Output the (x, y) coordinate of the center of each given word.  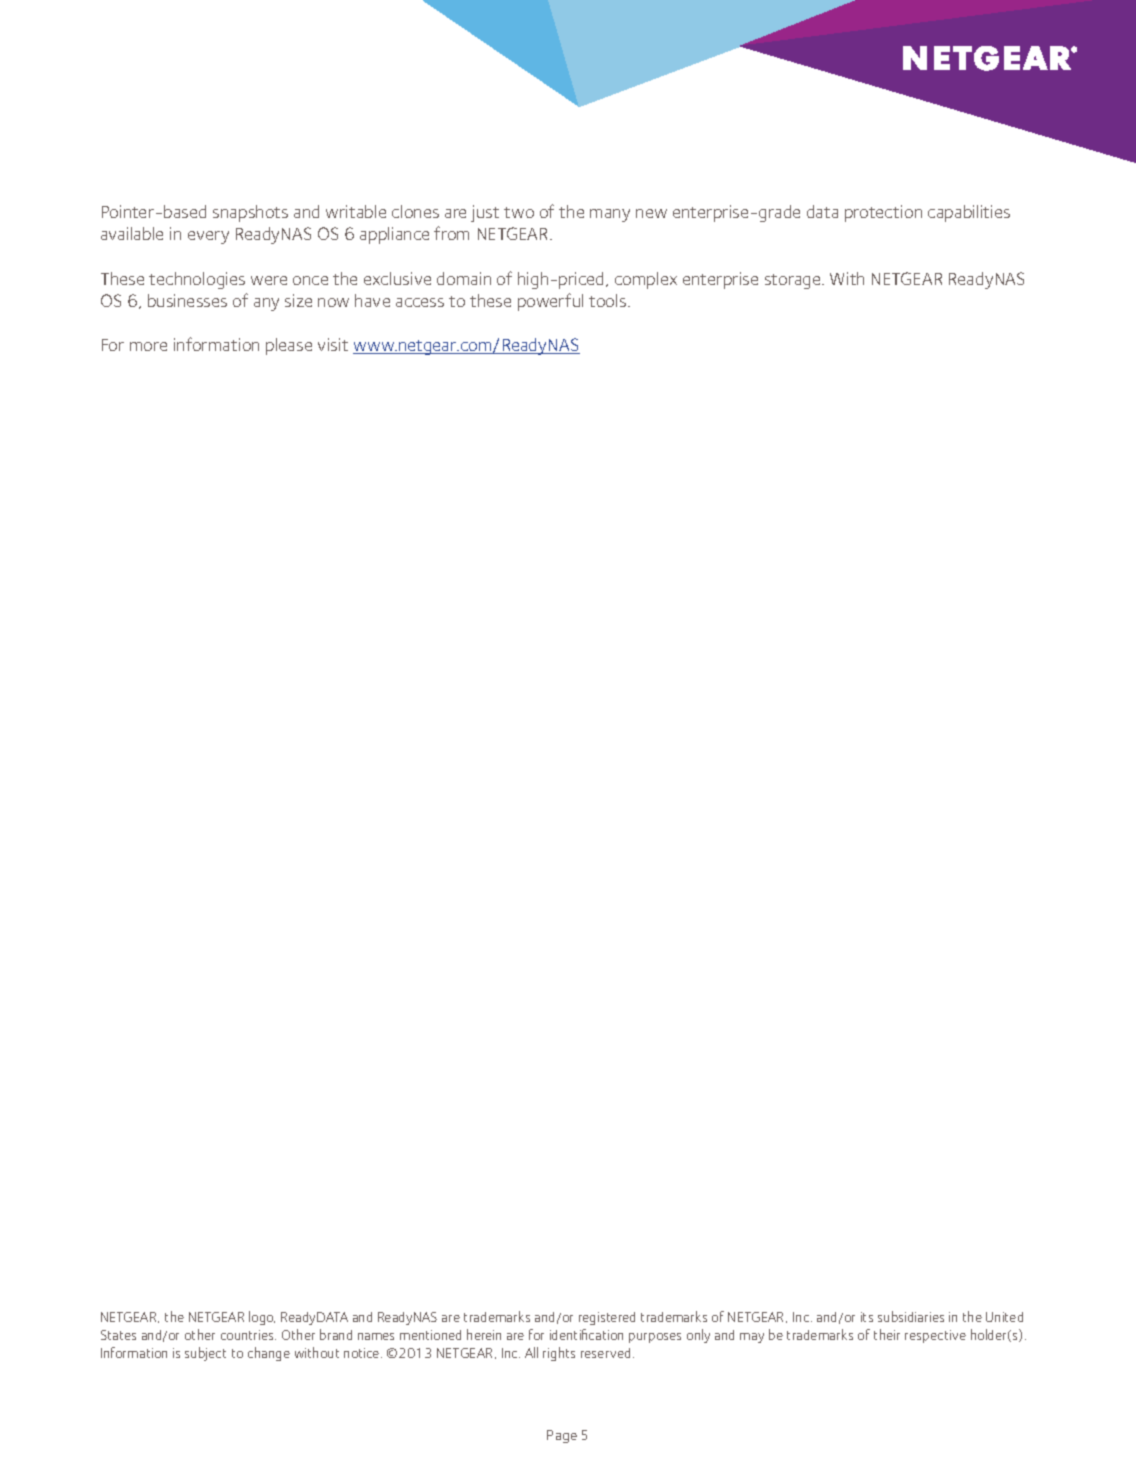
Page (562, 1436)
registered (607, 1318)
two (519, 212)
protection (883, 213)
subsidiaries (911, 1316)
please (289, 346)
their (887, 1334)
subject (205, 1354)
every (208, 237)
